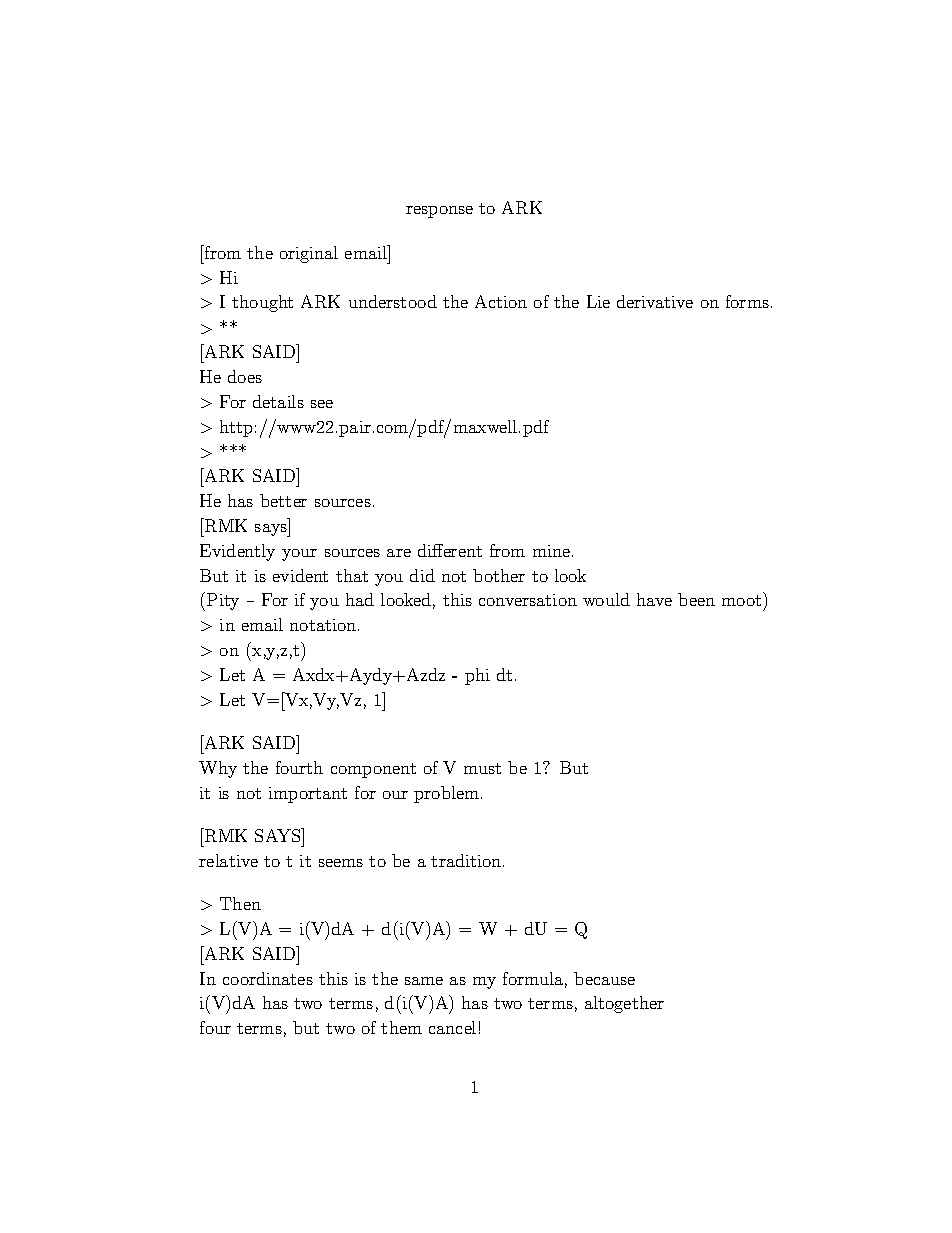 The height and width of the image is (1233, 952). What do you see at coordinates (439, 212) in the image?
I see `response` at bounding box center [439, 212].
